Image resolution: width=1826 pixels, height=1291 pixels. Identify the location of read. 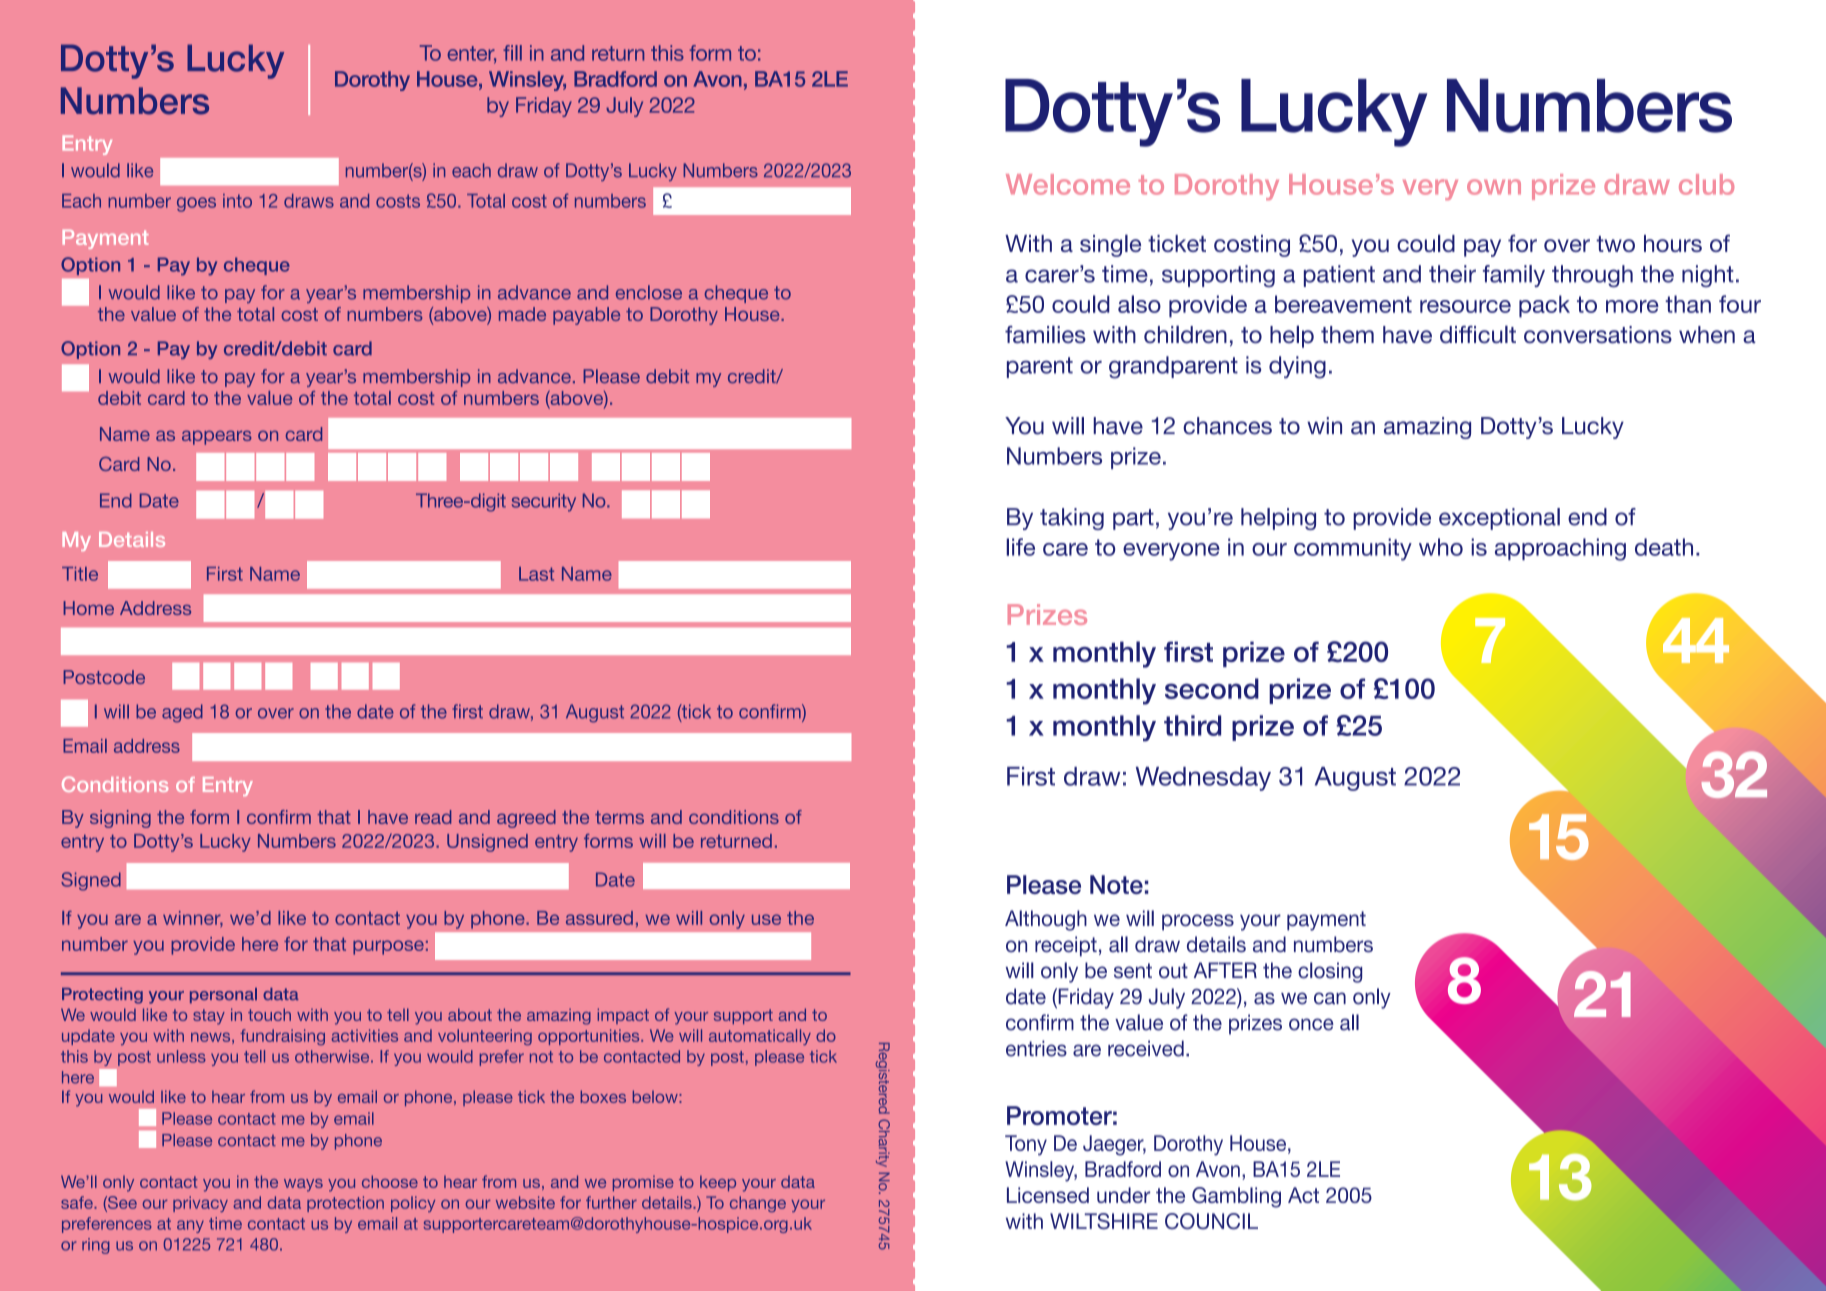
(433, 817).
